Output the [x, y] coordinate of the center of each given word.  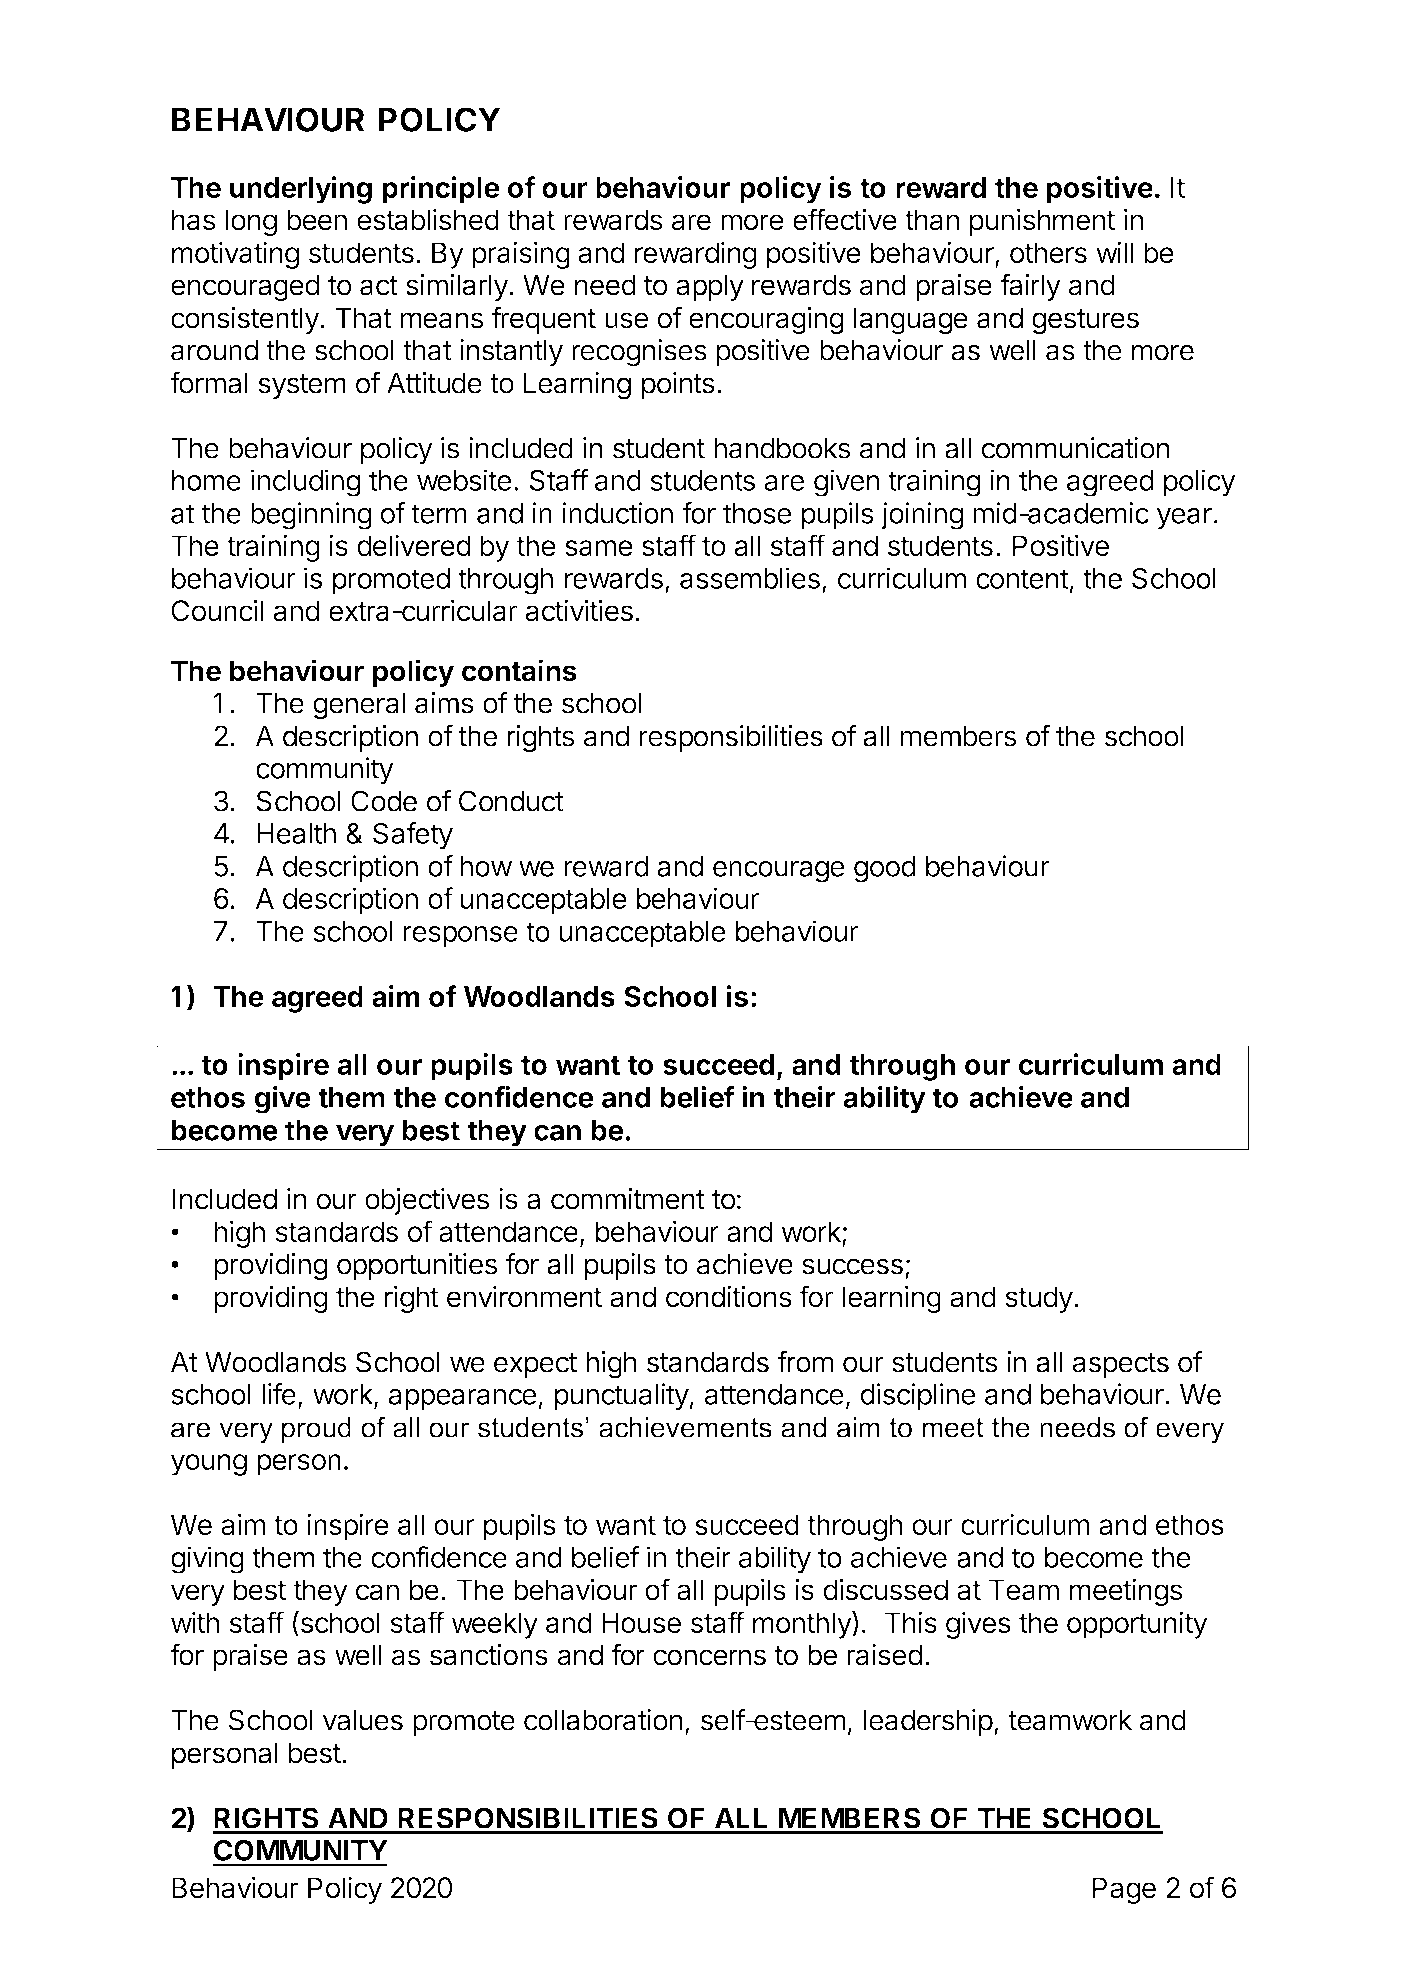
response [461, 937]
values [363, 1720]
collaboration [603, 1720]
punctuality [622, 1397]
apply [710, 287]
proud [316, 1430]
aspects [1120, 1365]
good [885, 869]
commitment [628, 1199]
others [1048, 252]
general [359, 706]
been [317, 220]
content [1022, 579]
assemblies [750, 578]
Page [1124, 1890]
